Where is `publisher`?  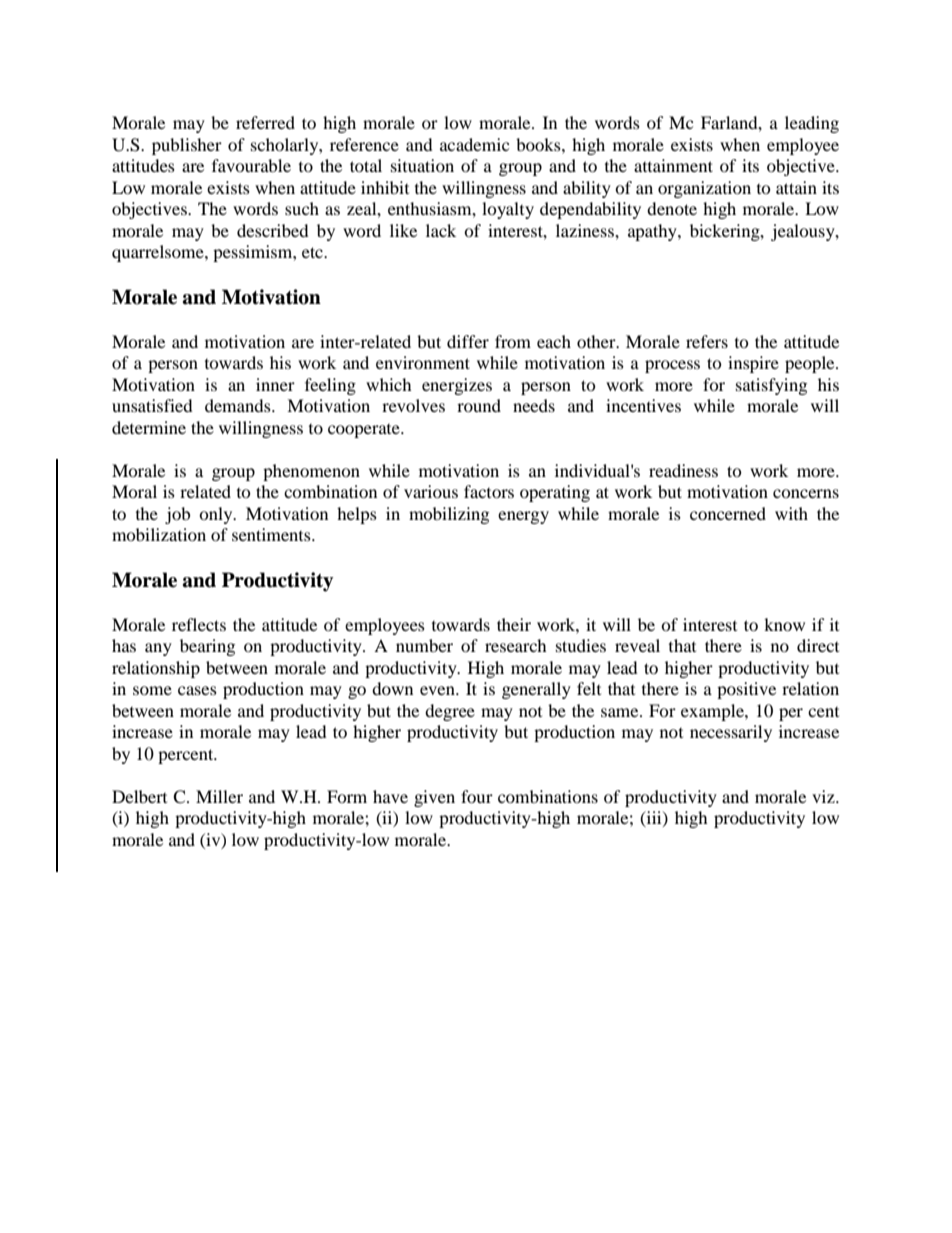 publisher is located at coordinates (187, 146).
